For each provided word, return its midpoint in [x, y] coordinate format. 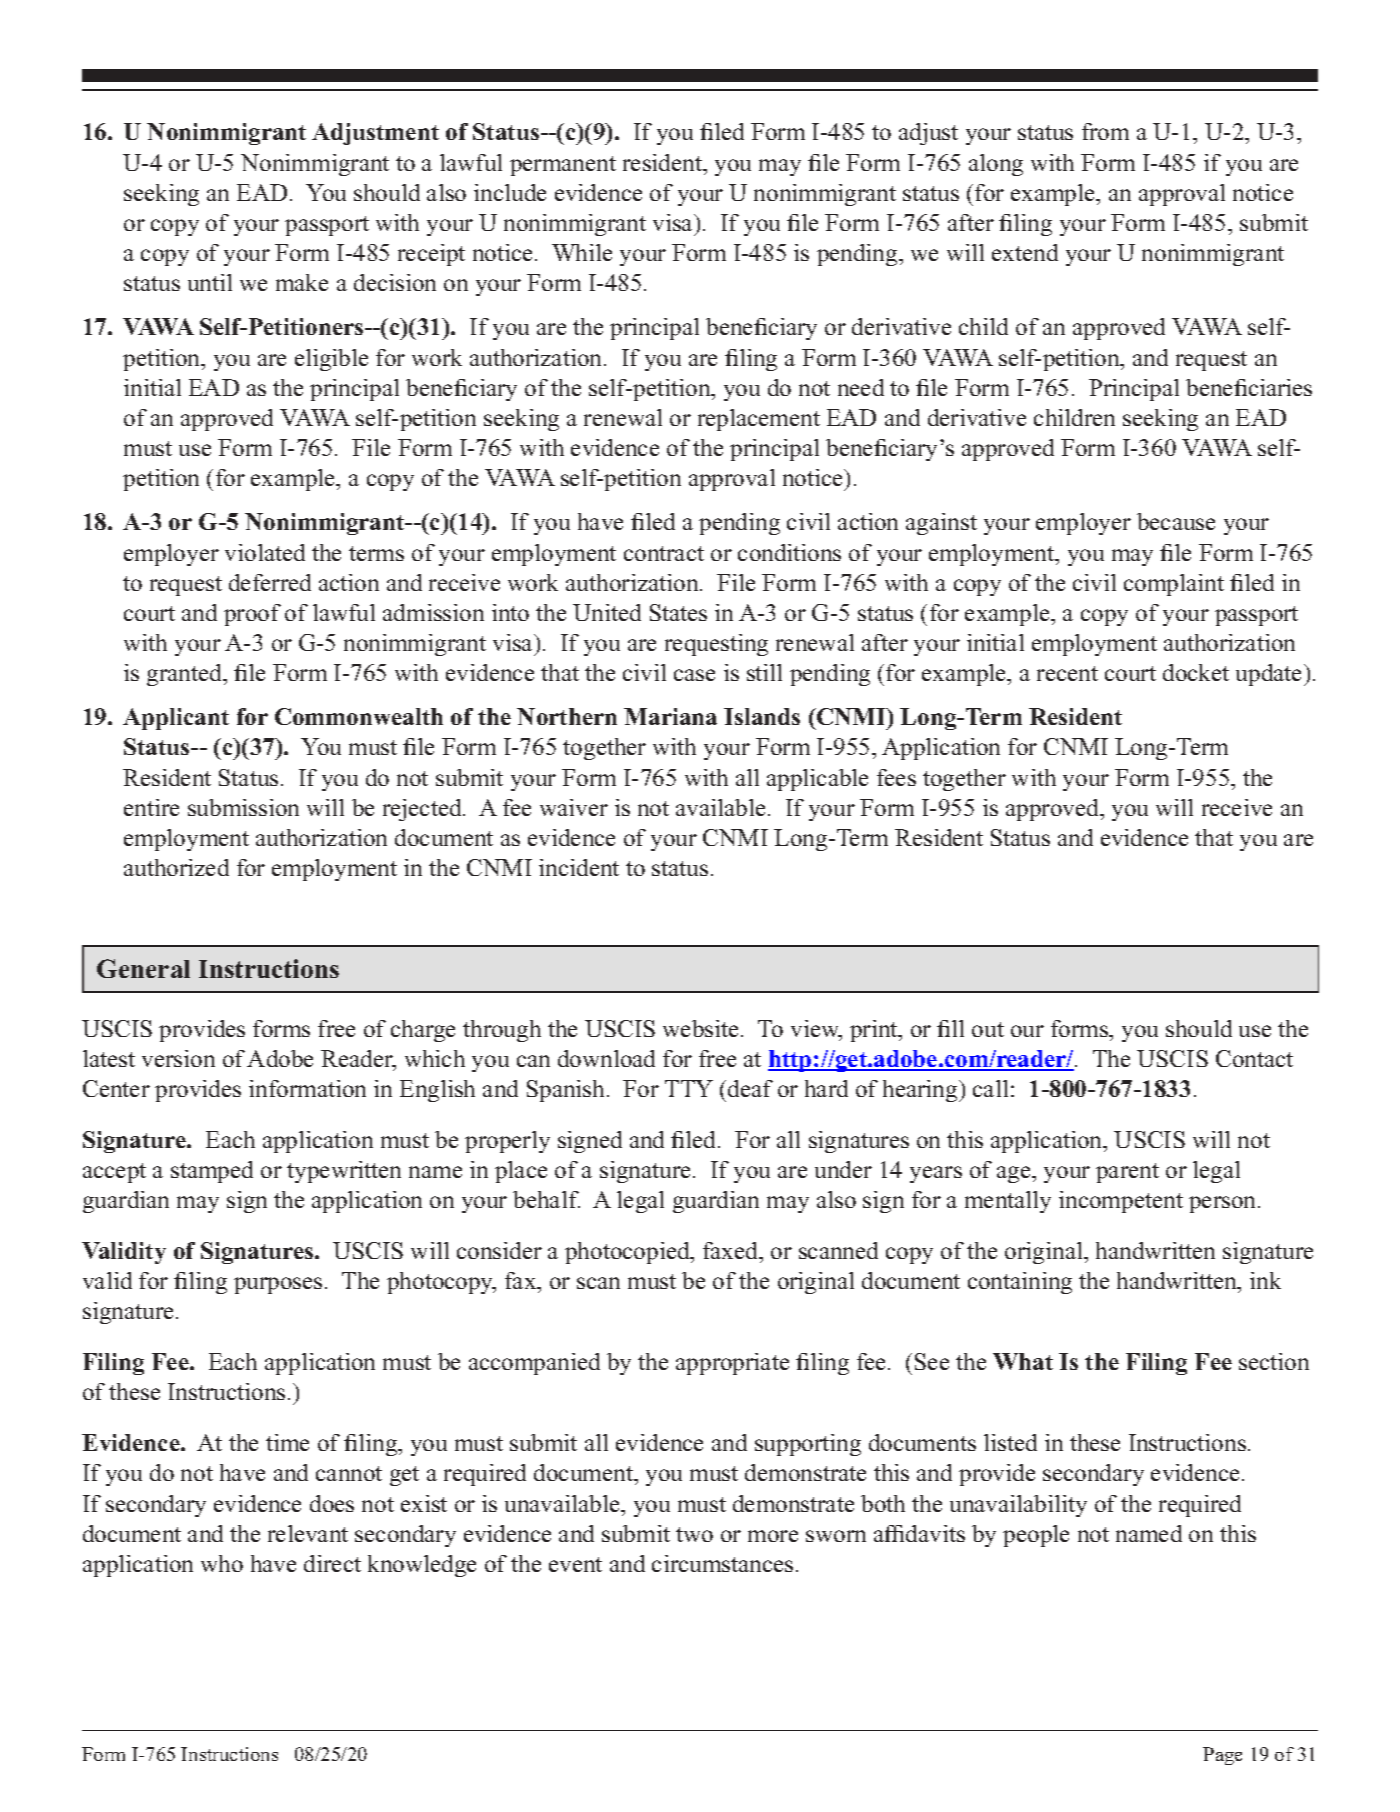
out [988, 1029]
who [222, 1563]
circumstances [722, 1563]
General [143, 968]
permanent [563, 166]
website [700, 1028]
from [1105, 131]
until [210, 282]
